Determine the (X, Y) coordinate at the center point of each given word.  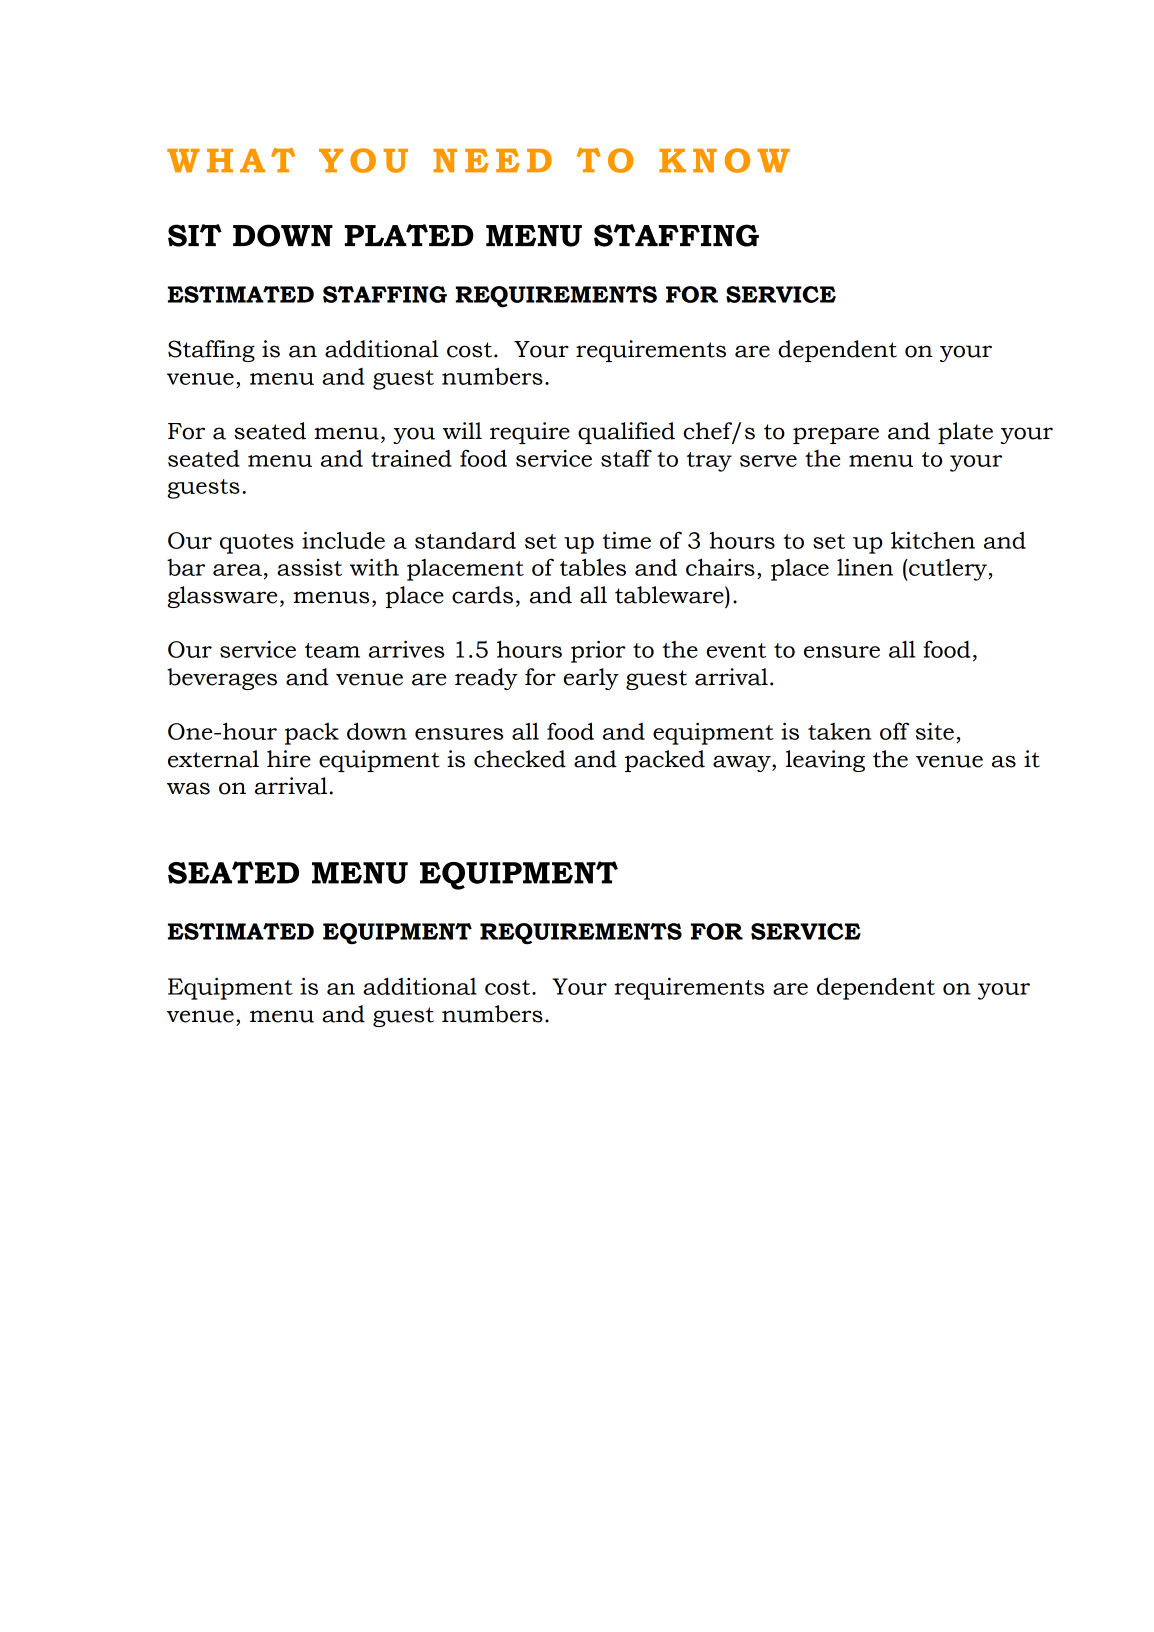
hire (289, 759)
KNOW (724, 160)
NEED (492, 160)
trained (411, 458)
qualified (626, 433)
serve (768, 461)
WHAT (231, 160)
